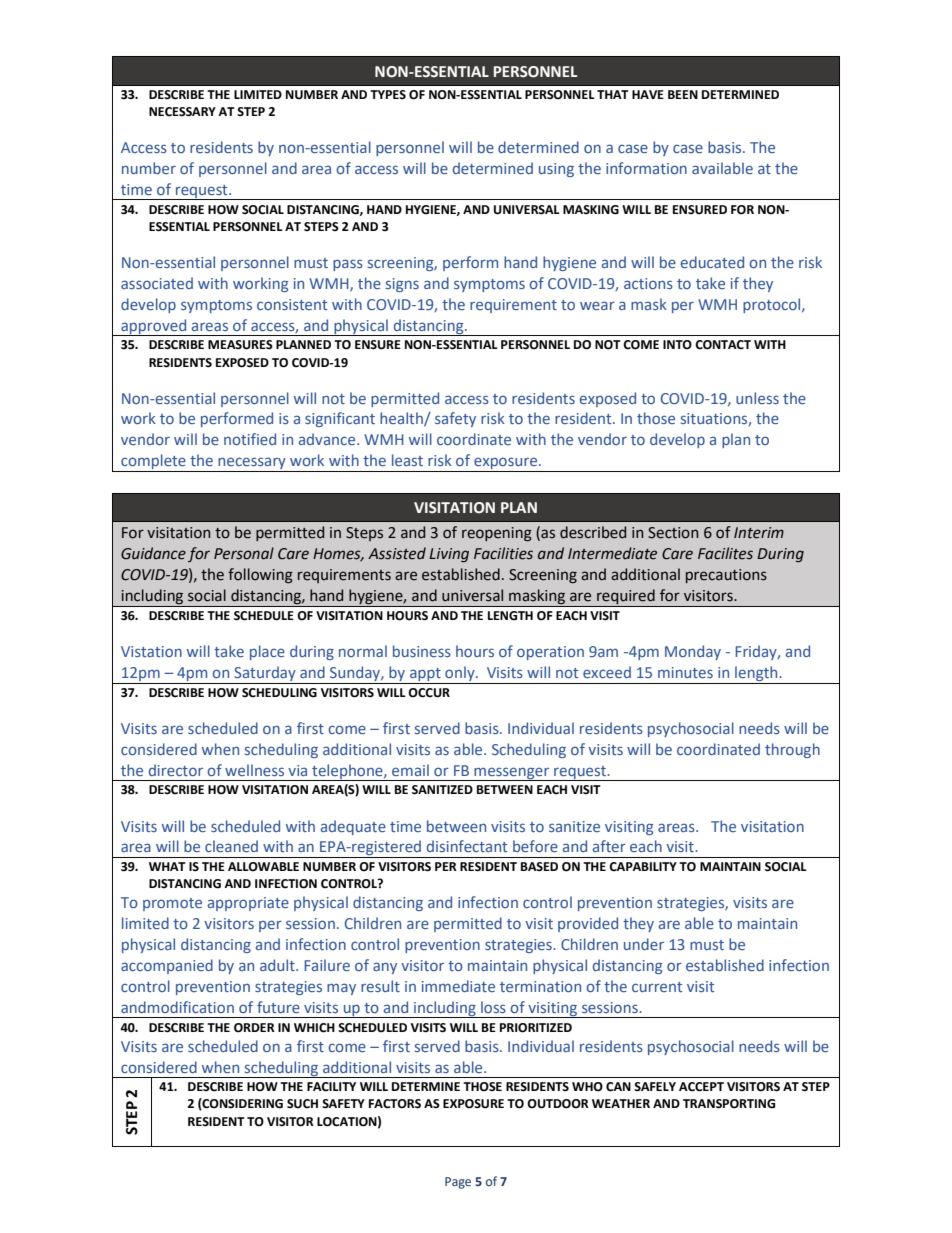 The image size is (952, 1233). What do you see at coordinates (388, 95) in the screenshot?
I see `TYPES` at bounding box center [388, 95].
